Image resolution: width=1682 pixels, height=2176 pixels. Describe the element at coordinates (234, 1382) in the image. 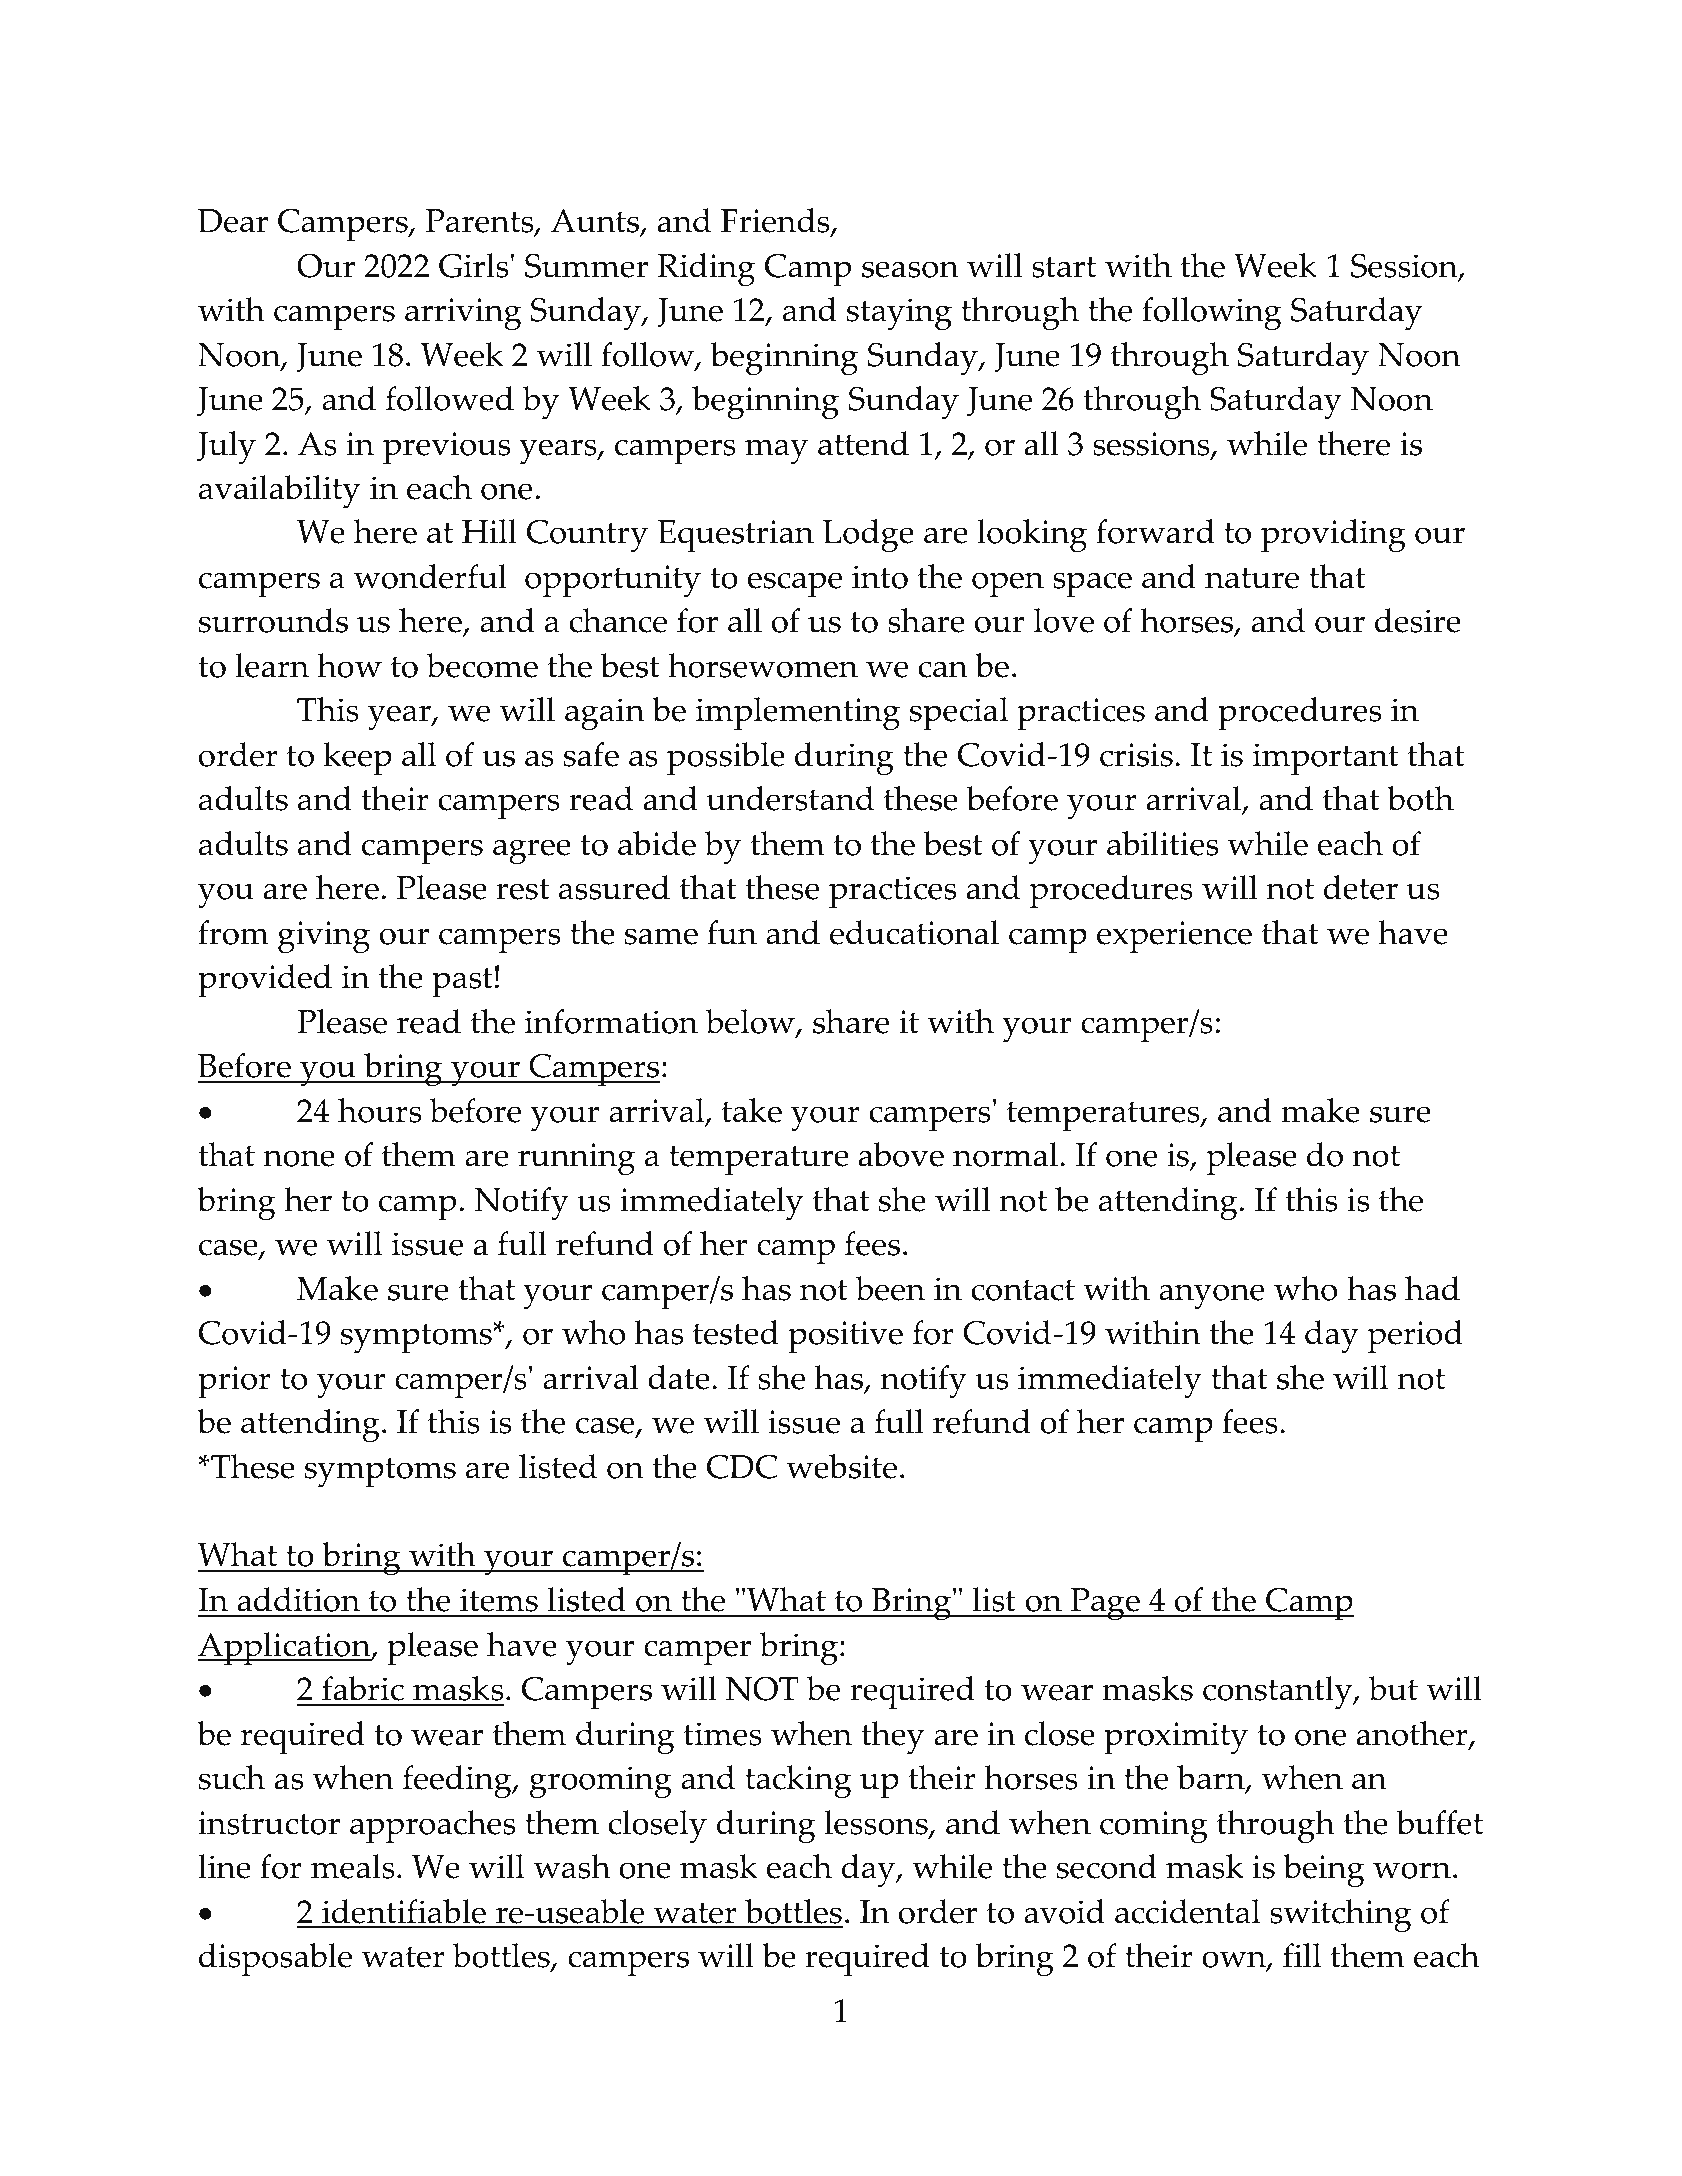

I see `prior` at that location.
